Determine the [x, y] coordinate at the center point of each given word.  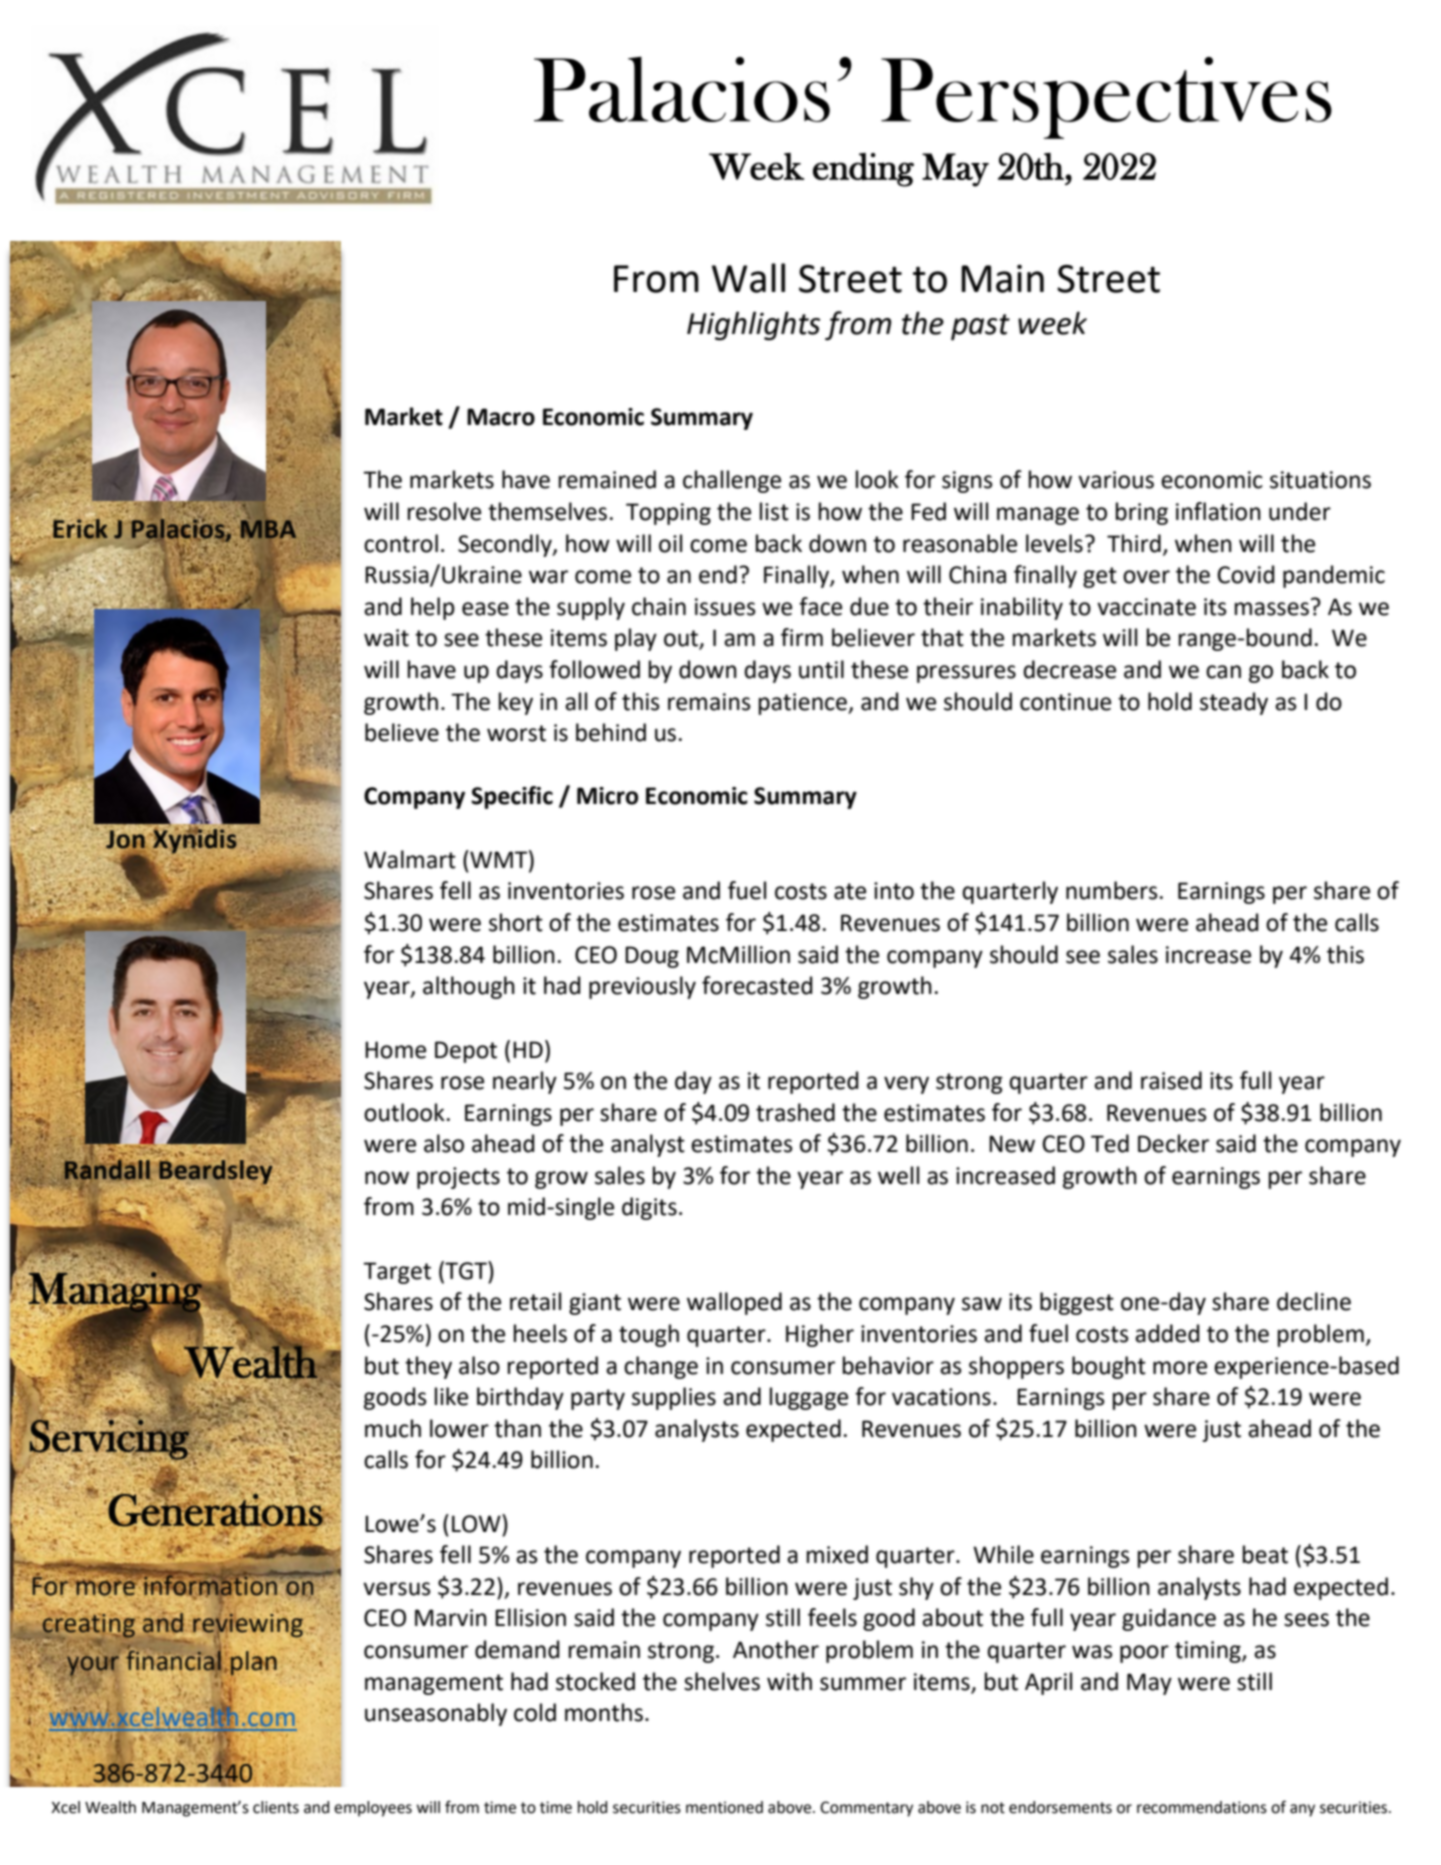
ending [863, 170]
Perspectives [1106, 98]
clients [276, 1807]
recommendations [1202, 1807]
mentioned [724, 1807]
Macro [501, 417]
